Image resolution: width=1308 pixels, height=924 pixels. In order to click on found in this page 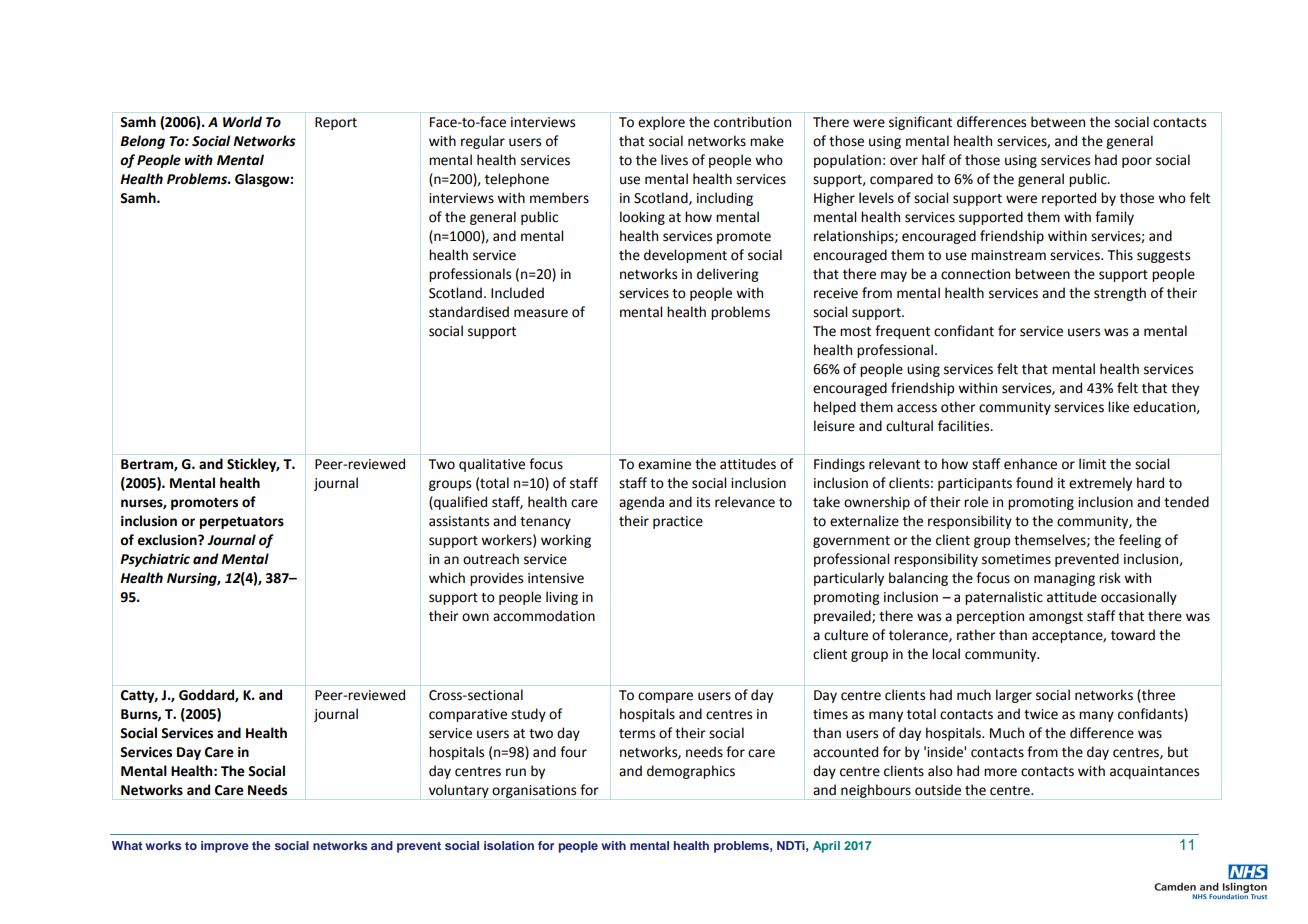, I will do `click(1034, 483)`.
